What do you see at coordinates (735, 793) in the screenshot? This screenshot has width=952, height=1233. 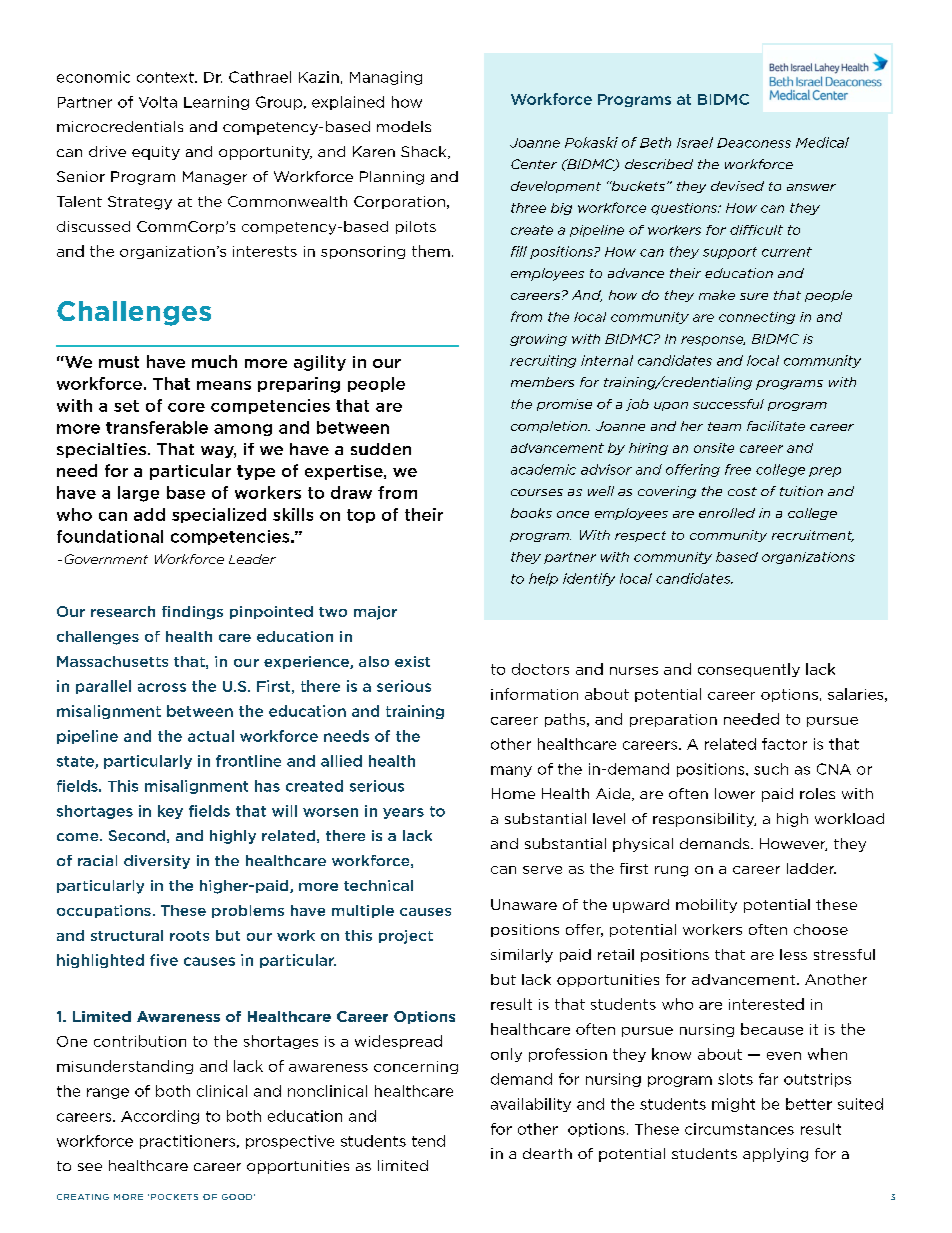 I see `lower` at bounding box center [735, 793].
